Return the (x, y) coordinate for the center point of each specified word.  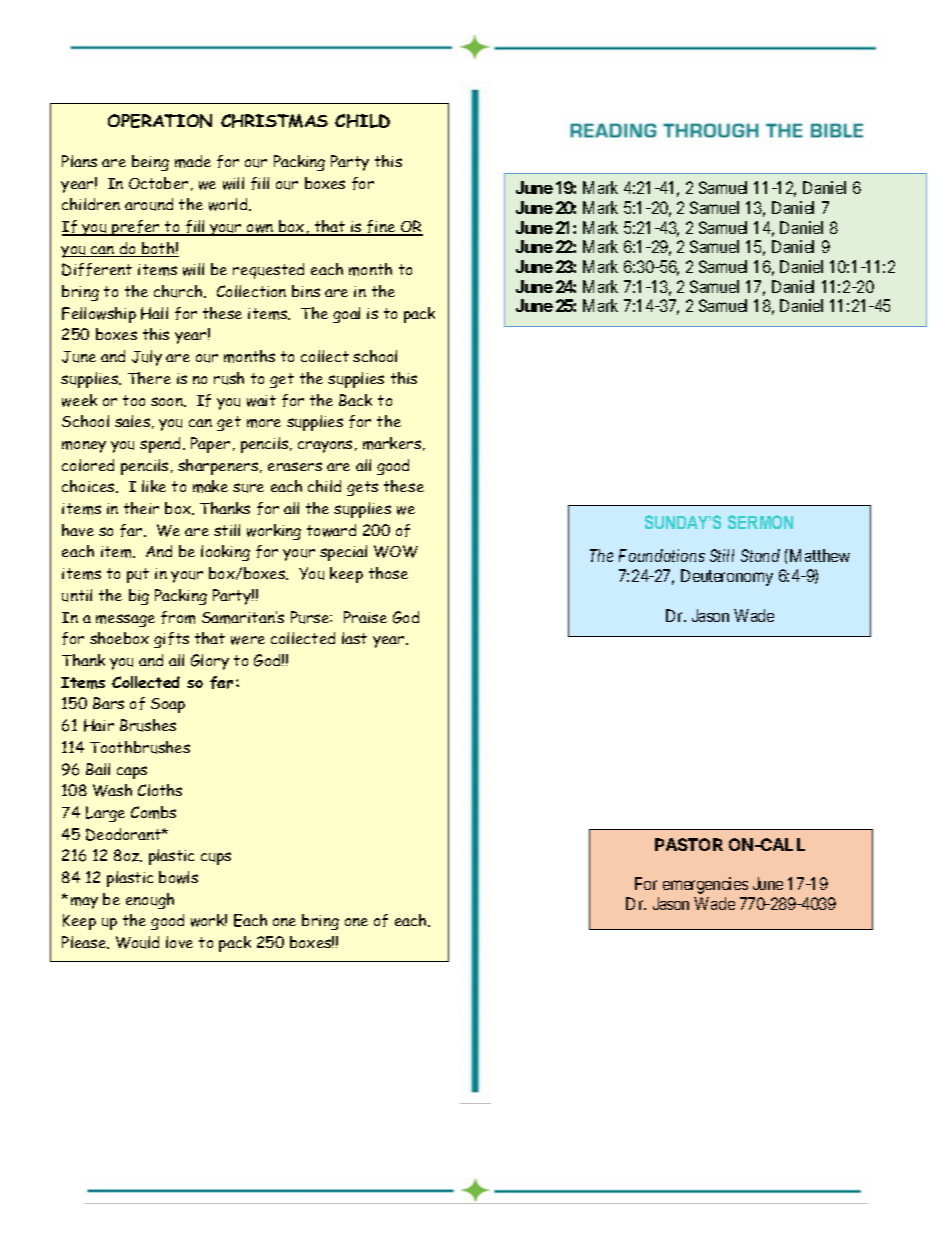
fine (381, 228)
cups (216, 858)
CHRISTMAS (274, 121)
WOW (396, 551)
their (141, 508)
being (150, 163)
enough (150, 901)
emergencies (705, 885)
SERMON (760, 522)
